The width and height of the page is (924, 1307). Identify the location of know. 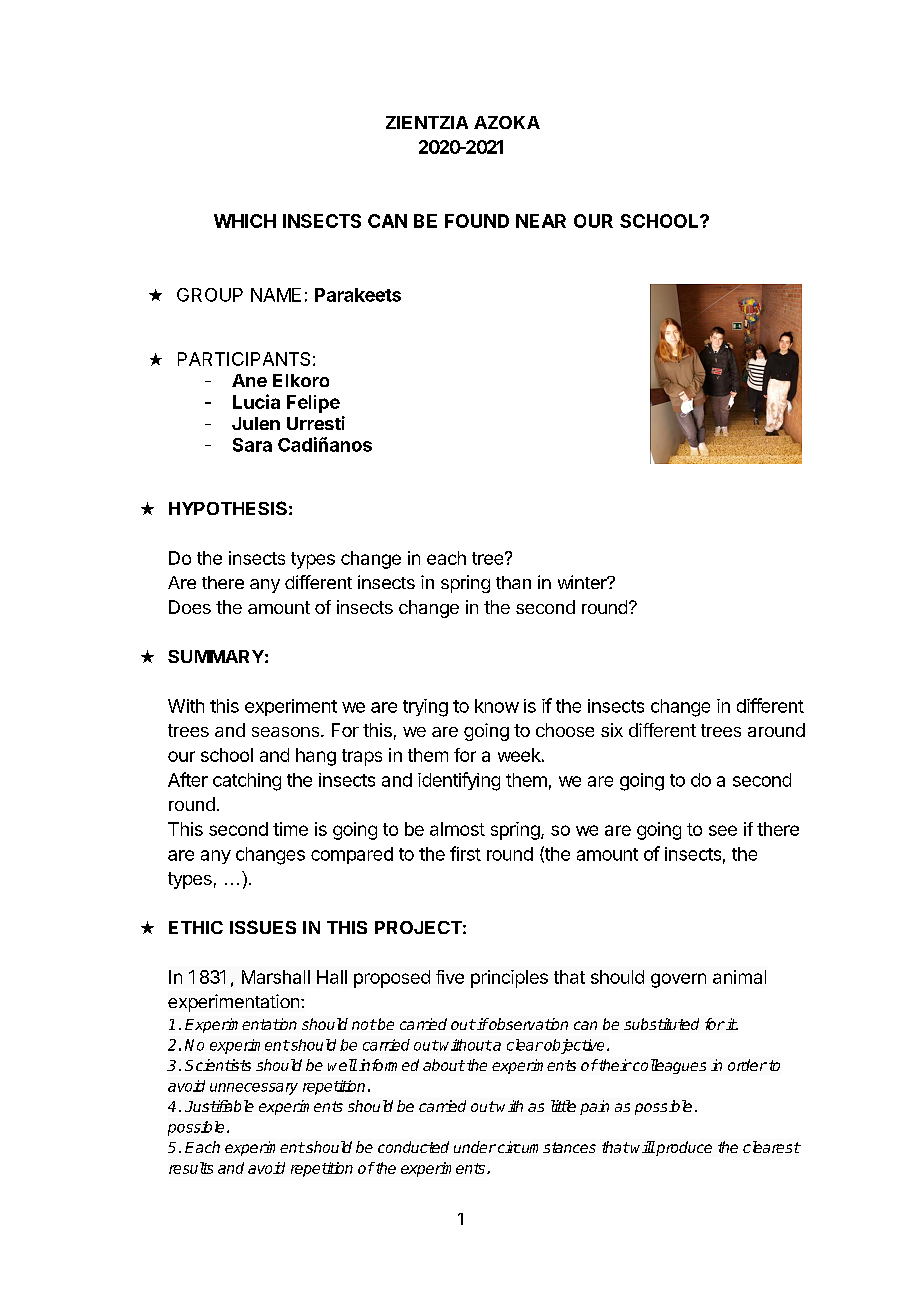
(497, 706).
